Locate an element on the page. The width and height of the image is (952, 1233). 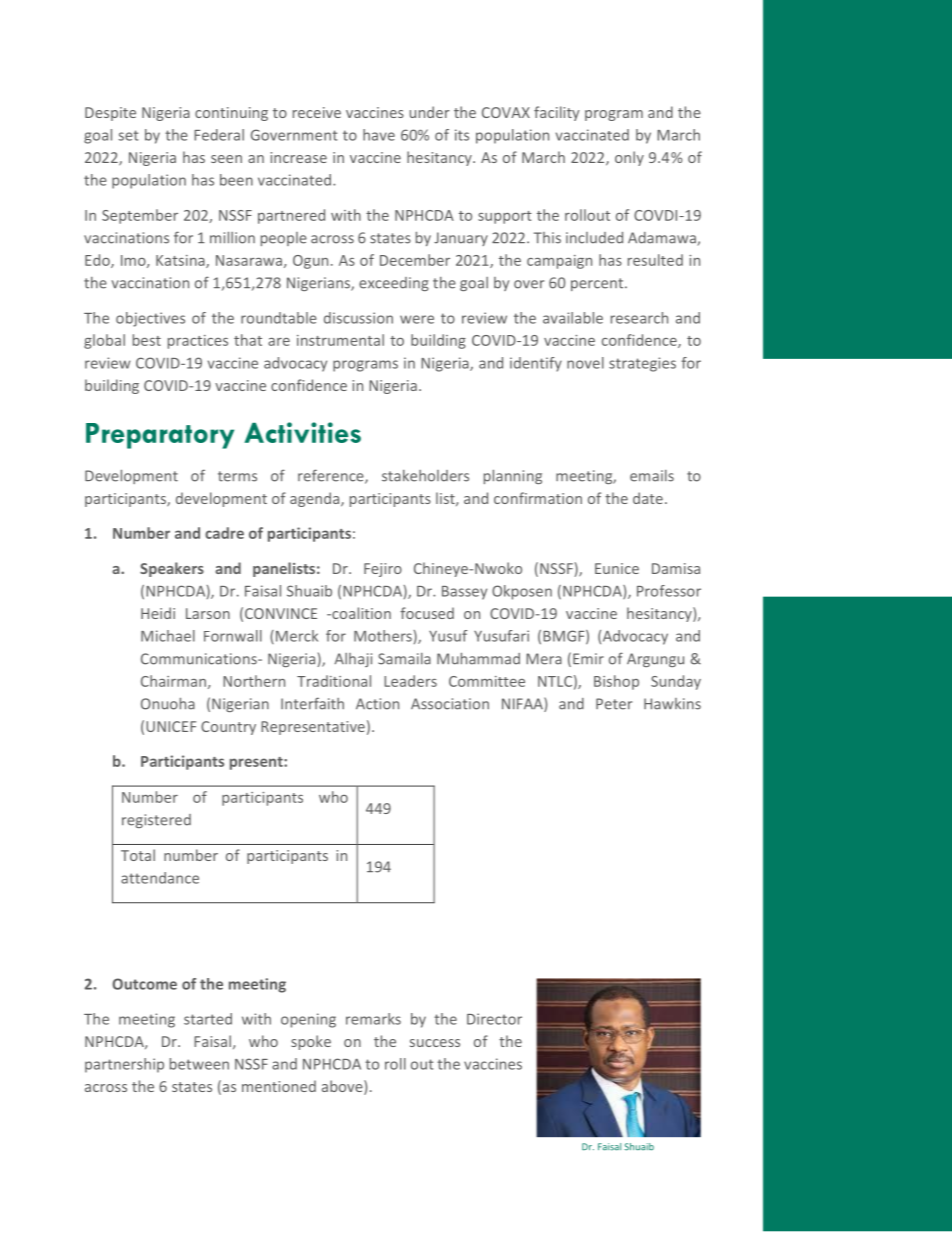
Peter is located at coordinates (614, 704).
